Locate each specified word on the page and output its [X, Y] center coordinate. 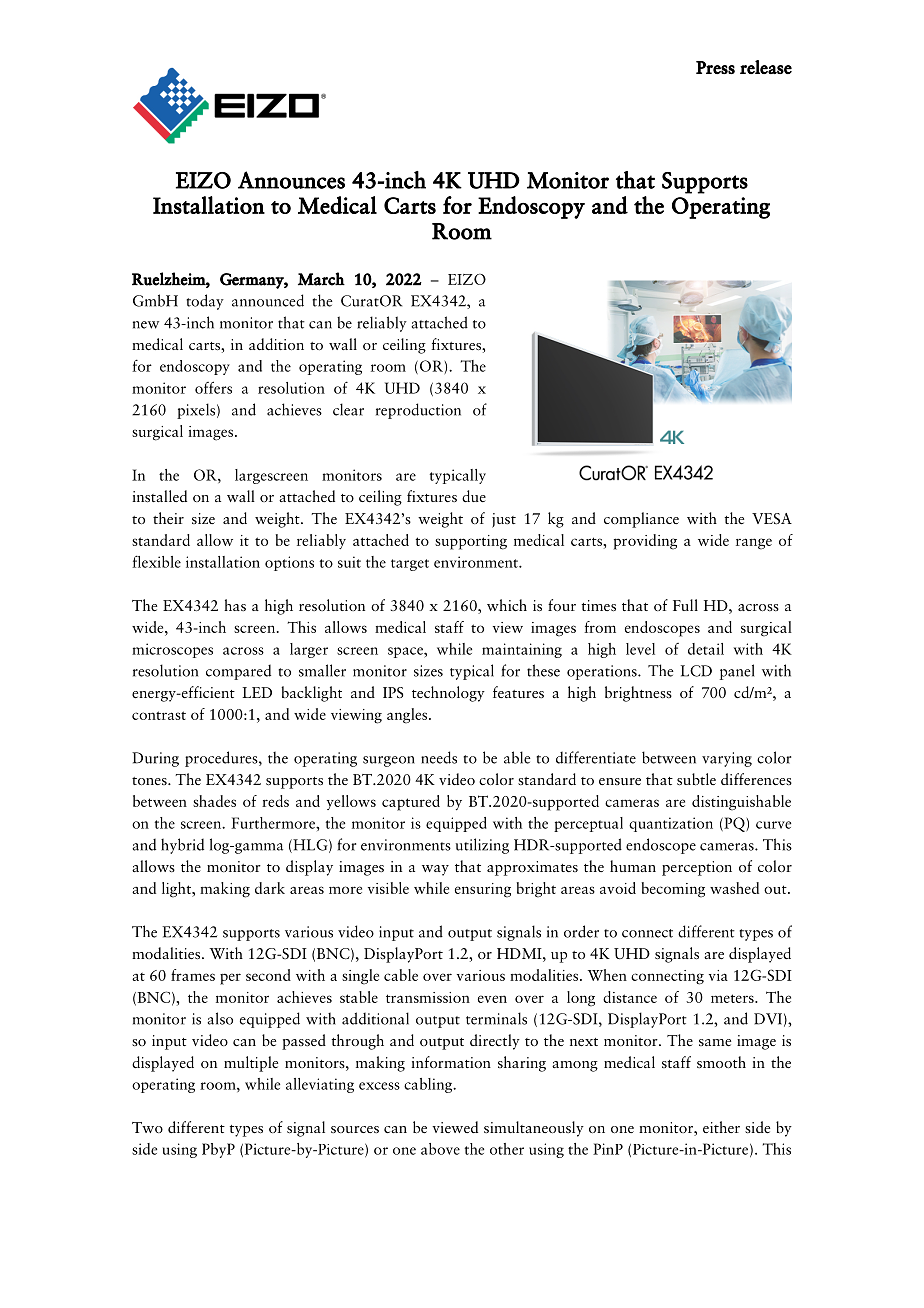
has [235, 605]
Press [715, 67]
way [435, 870]
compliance [641, 520]
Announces [291, 180]
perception [697, 868]
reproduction [418, 411]
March [321, 279]
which [507, 605]
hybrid [182, 846]
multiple [251, 1064]
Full [685, 605]
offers [213, 387]
